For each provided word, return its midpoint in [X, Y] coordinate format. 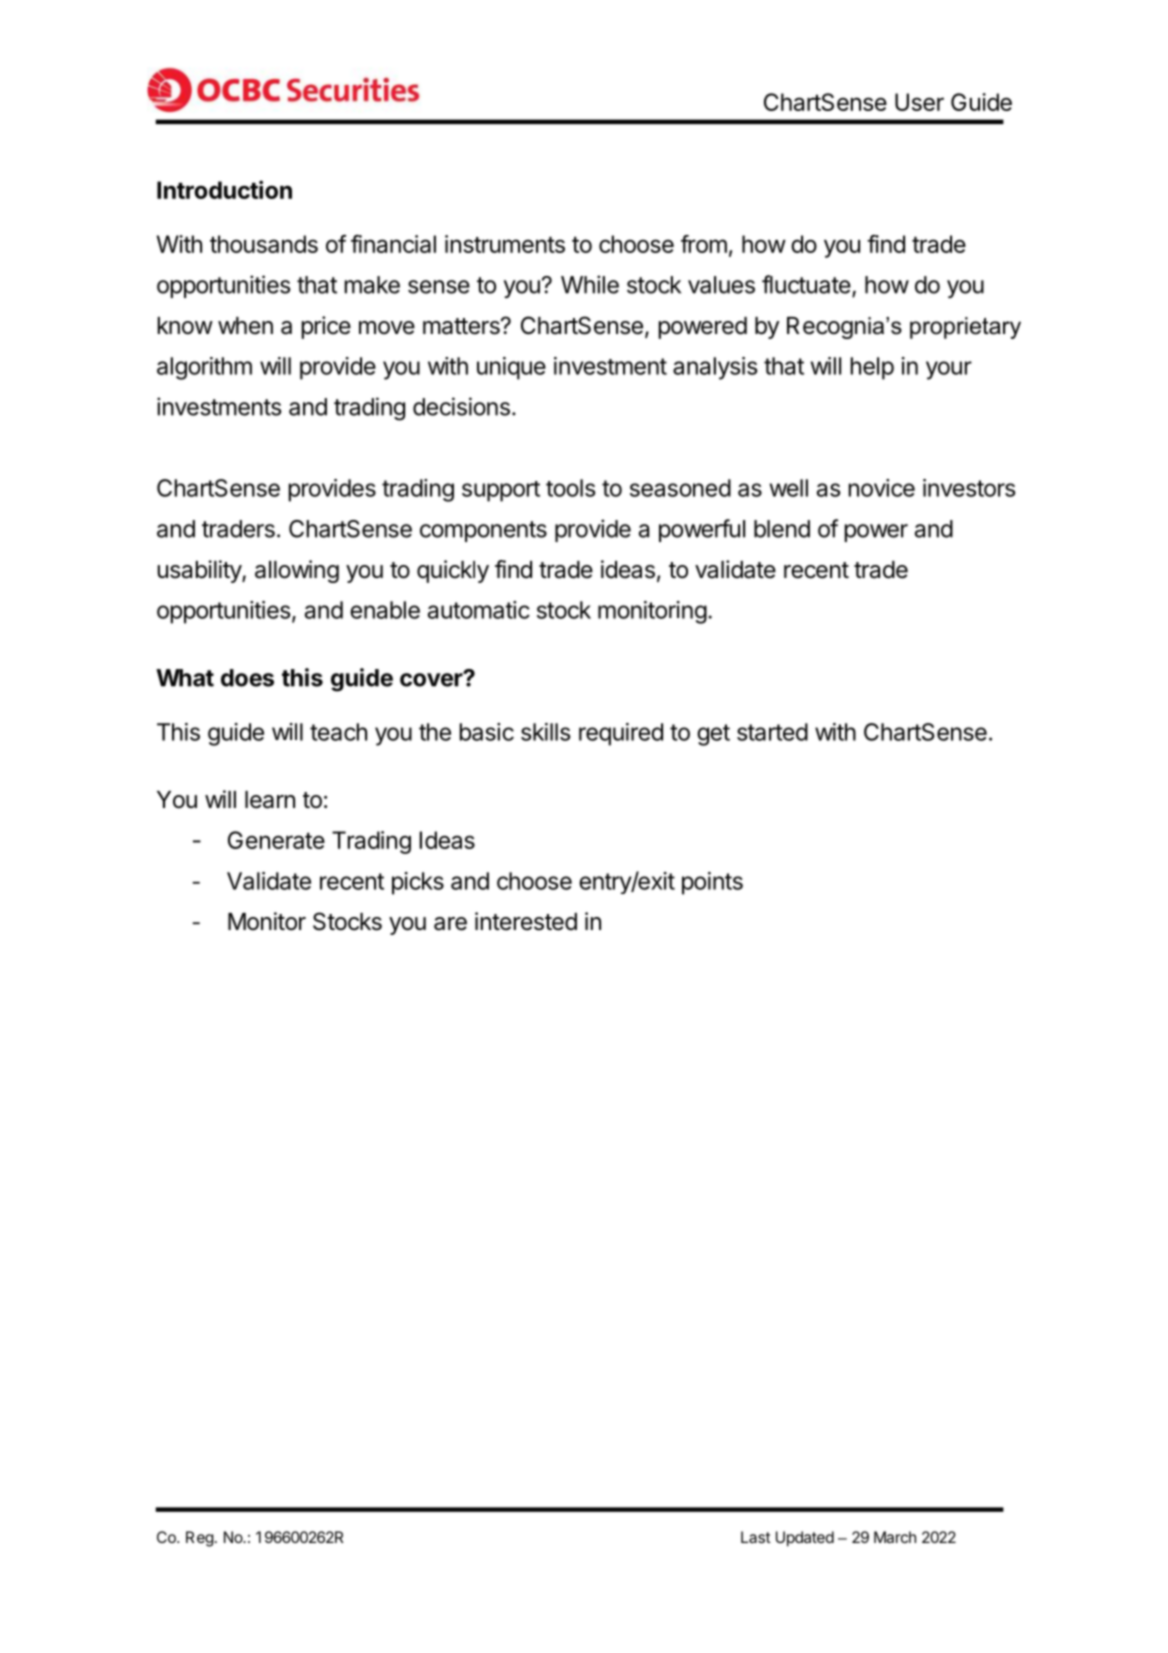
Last [756, 1537]
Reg [200, 1539]
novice [882, 488]
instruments [505, 244]
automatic [479, 610]
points [712, 883]
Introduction [224, 189]
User [919, 102]
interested [526, 921]
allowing [297, 571]
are [450, 924]
